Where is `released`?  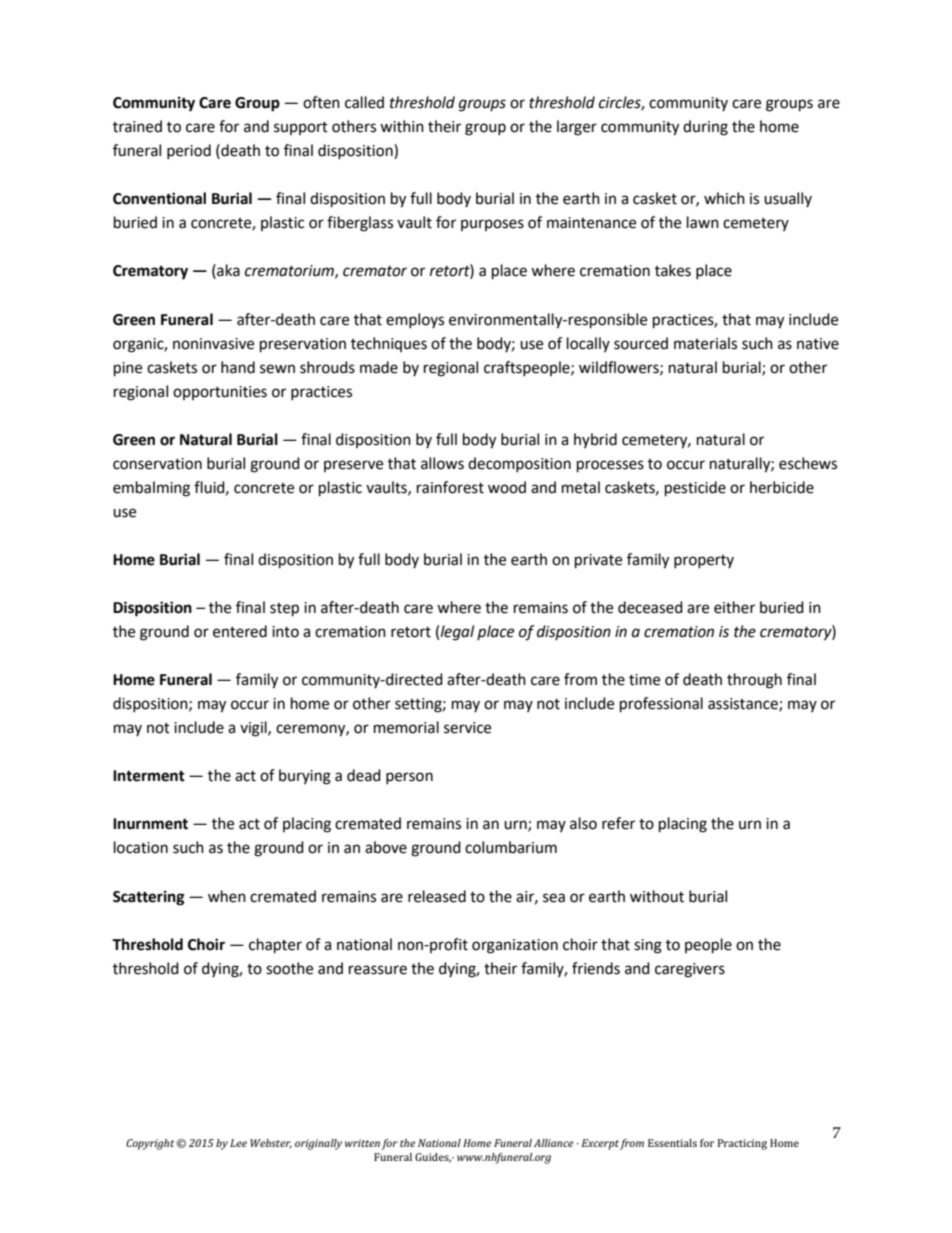
released is located at coordinates (437, 896).
